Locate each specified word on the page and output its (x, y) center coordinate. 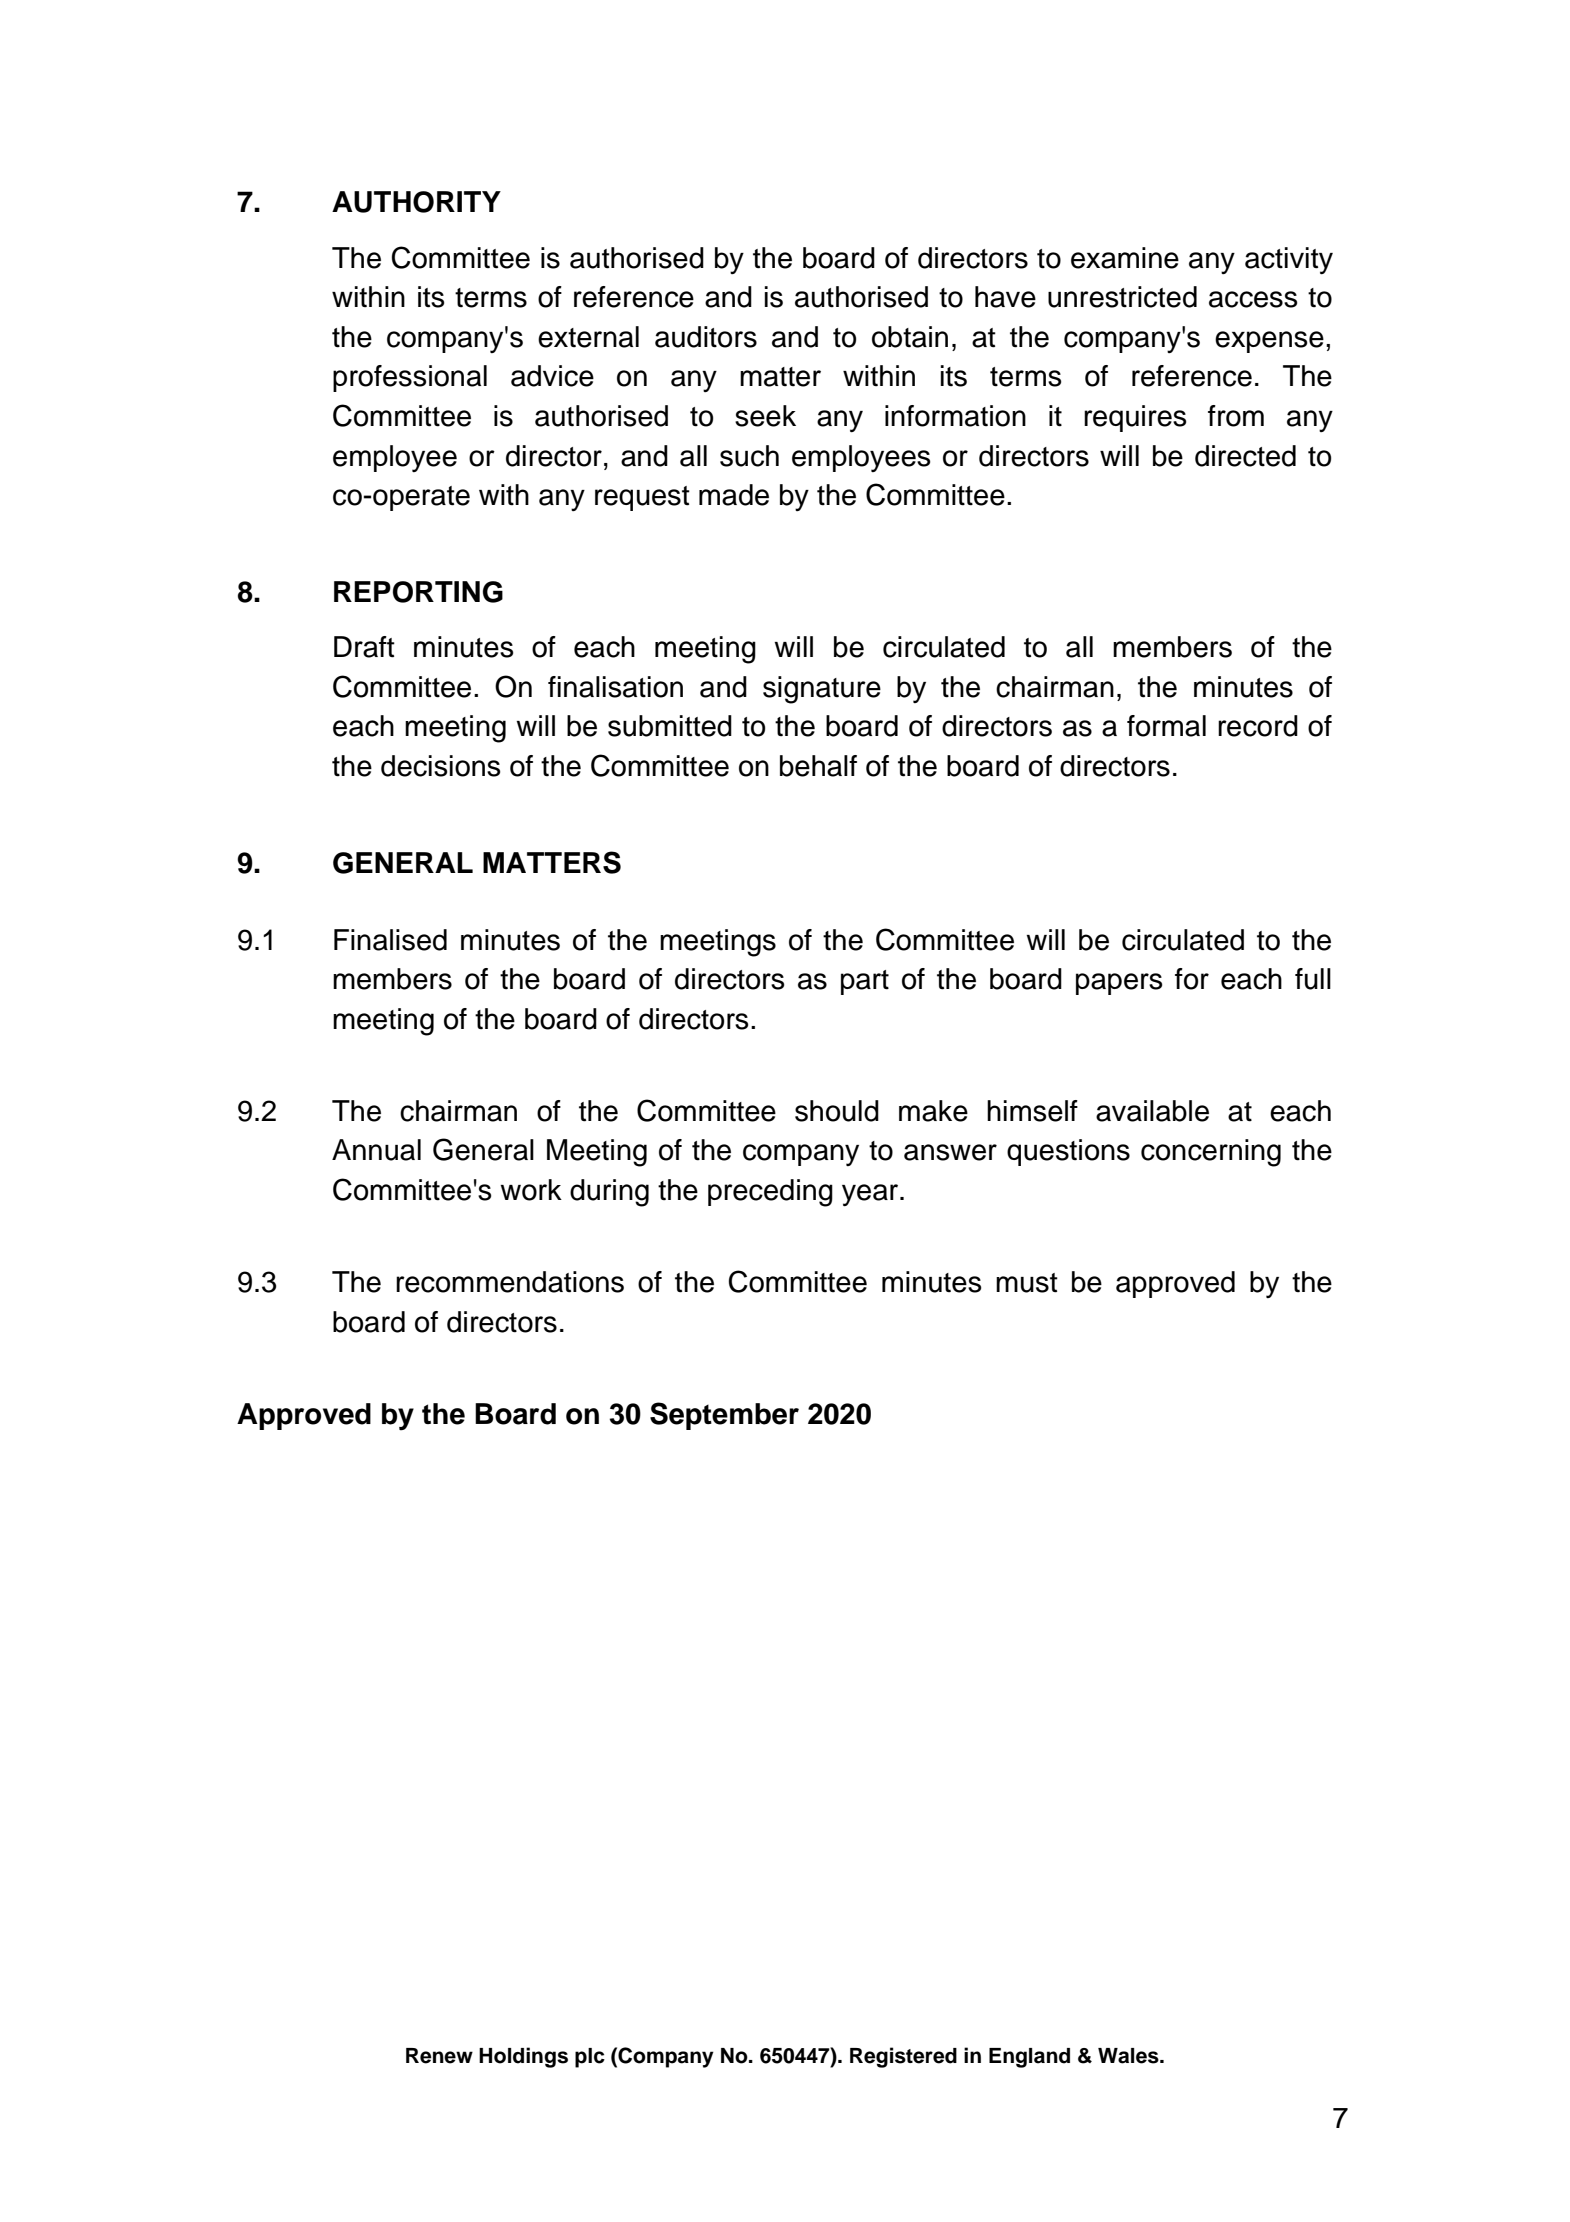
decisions (440, 766)
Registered (903, 2057)
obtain (910, 337)
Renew (439, 2056)
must (1027, 1283)
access (1253, 299)
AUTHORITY (416, 202)
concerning (1211, 1153)
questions (1068, 1152)
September (724, 1416)
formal (1166, 726)
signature (822, 690)
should (837, 1111)
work (531, 1190)
